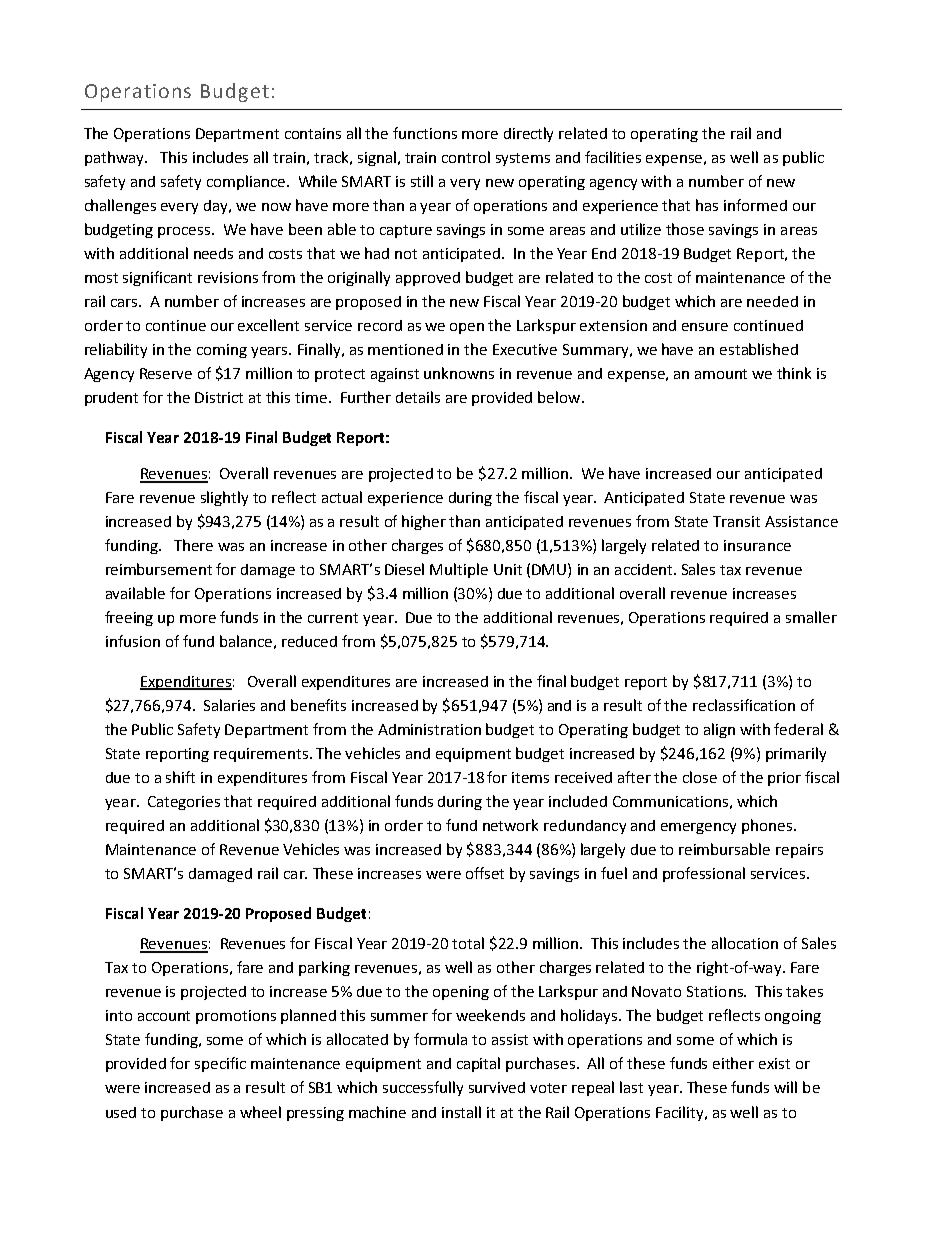  What do you see at coordinates (423, 1088) in the screenshot?
I see `successfully` at bounding box center [423, 1088].
